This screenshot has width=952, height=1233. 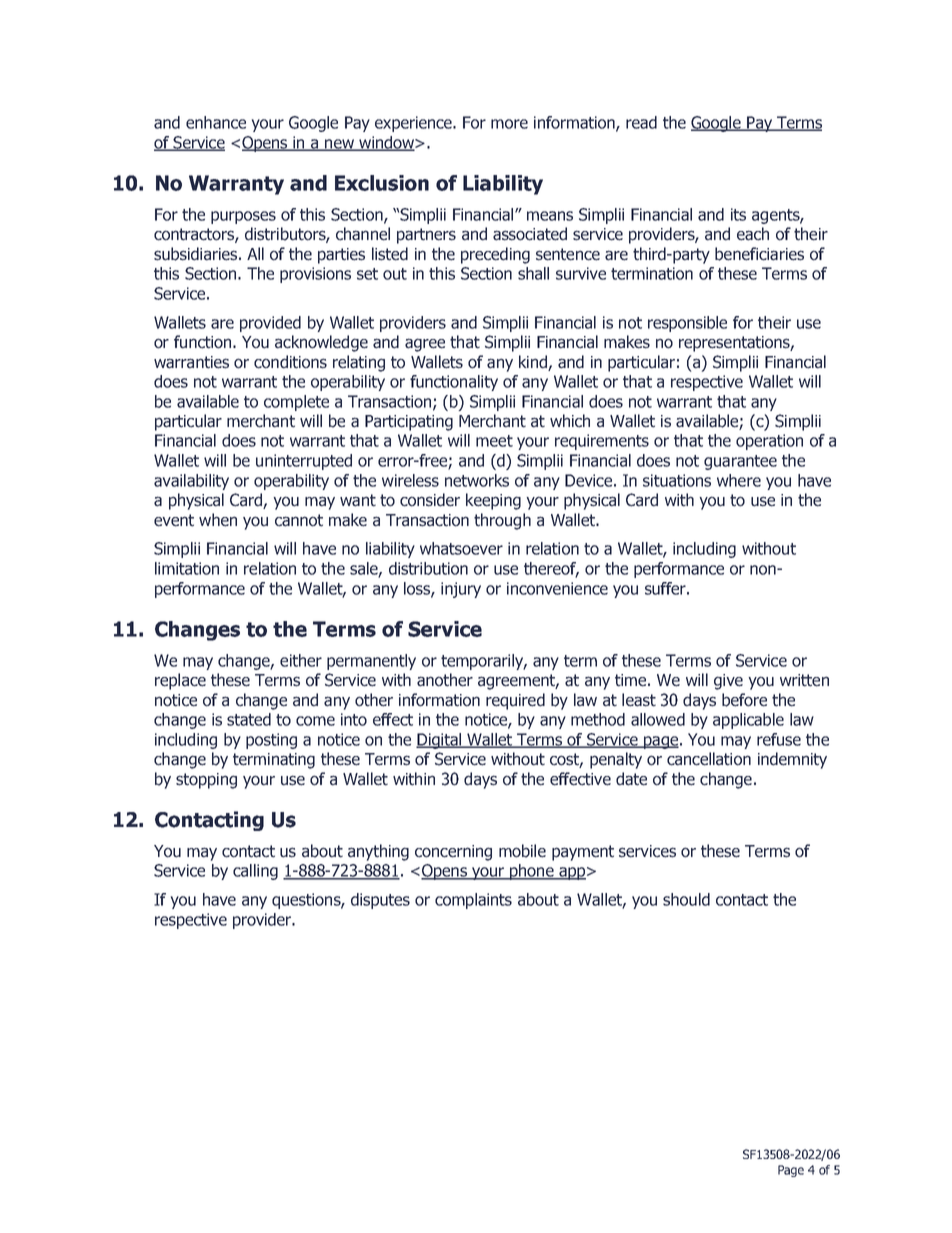 I want to click on injury, so click(x=461, y=590).
